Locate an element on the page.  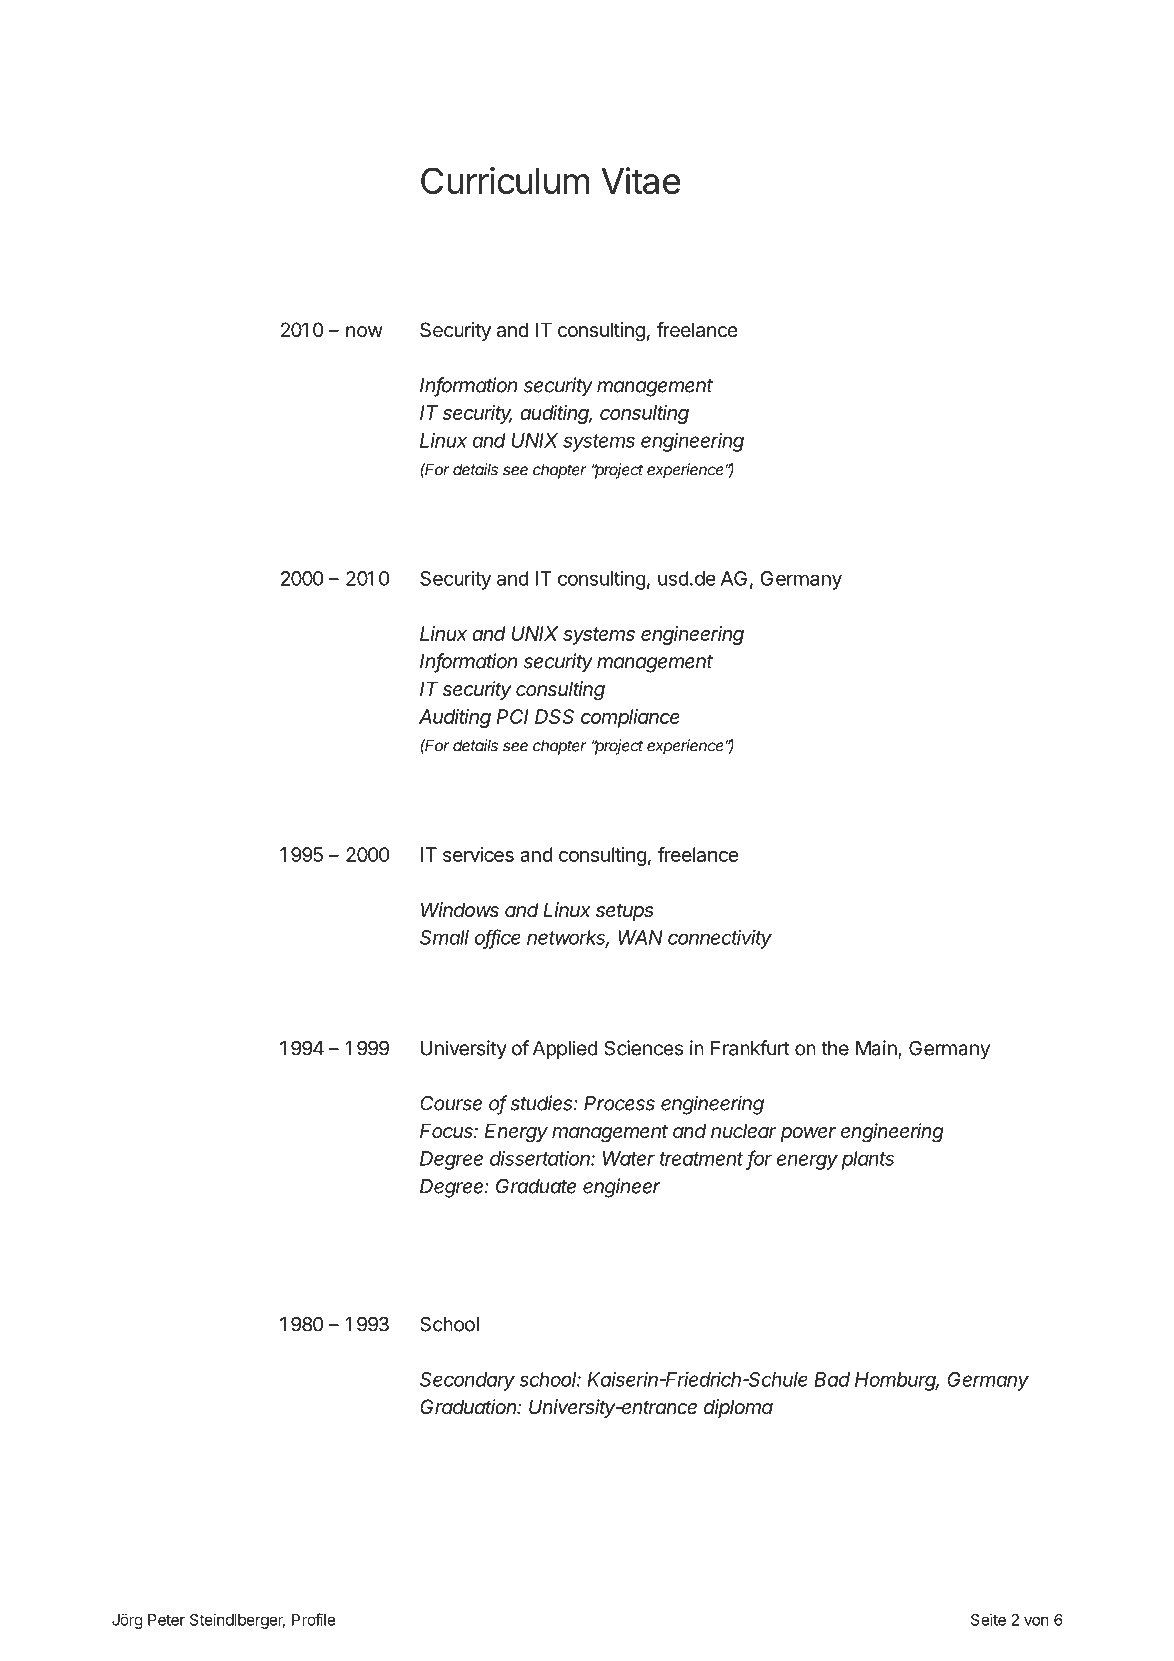
setups is located at coordinates (625, 912).
